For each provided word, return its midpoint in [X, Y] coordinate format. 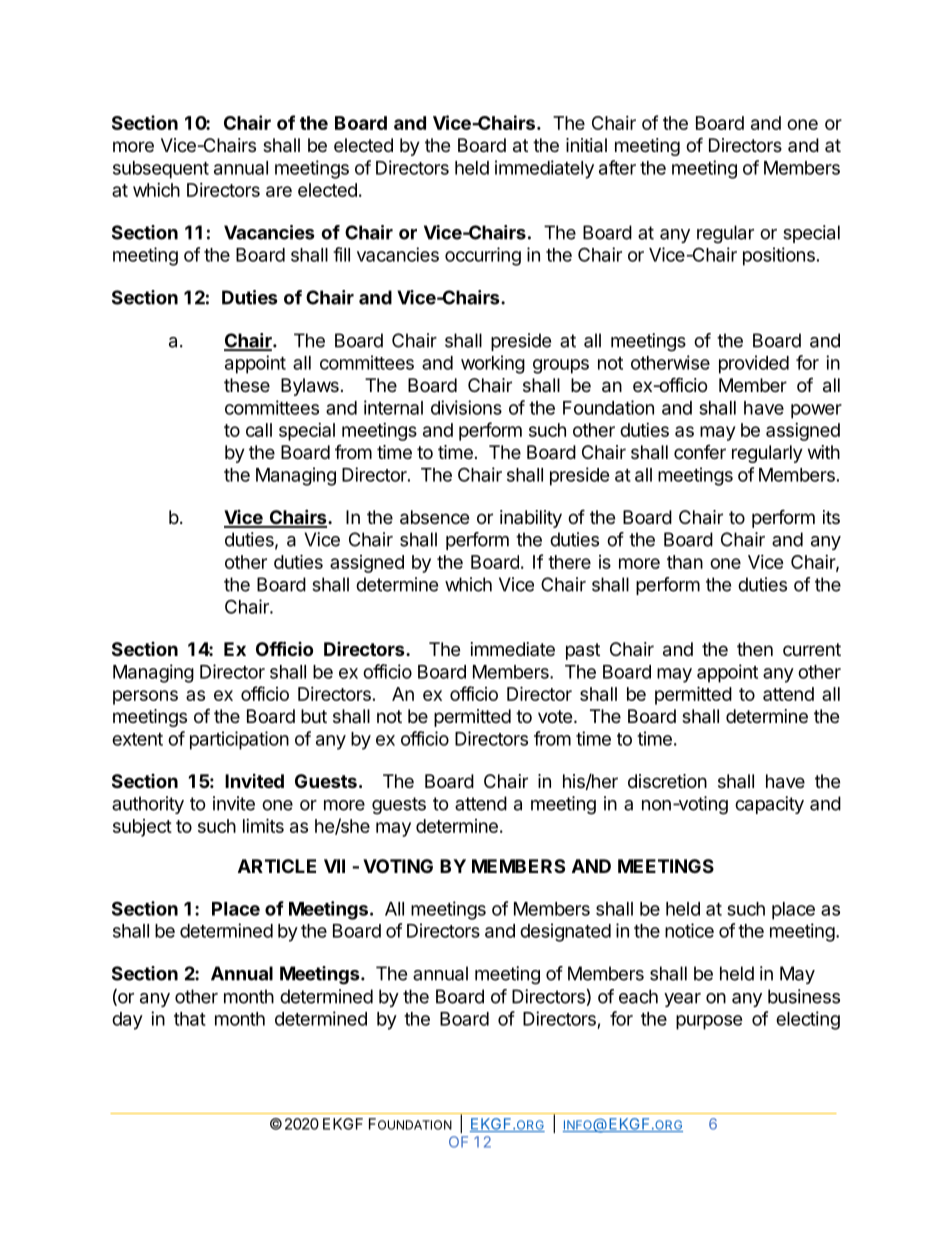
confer [700, 452]
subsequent [161, 170]
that [190, 1019]
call [259, 430]
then [755, 649]
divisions [466, 407]
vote [555, 716]
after [617, 167]
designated [565, 932]
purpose [709, 1022]
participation [239, 740]
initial [586, 145]
